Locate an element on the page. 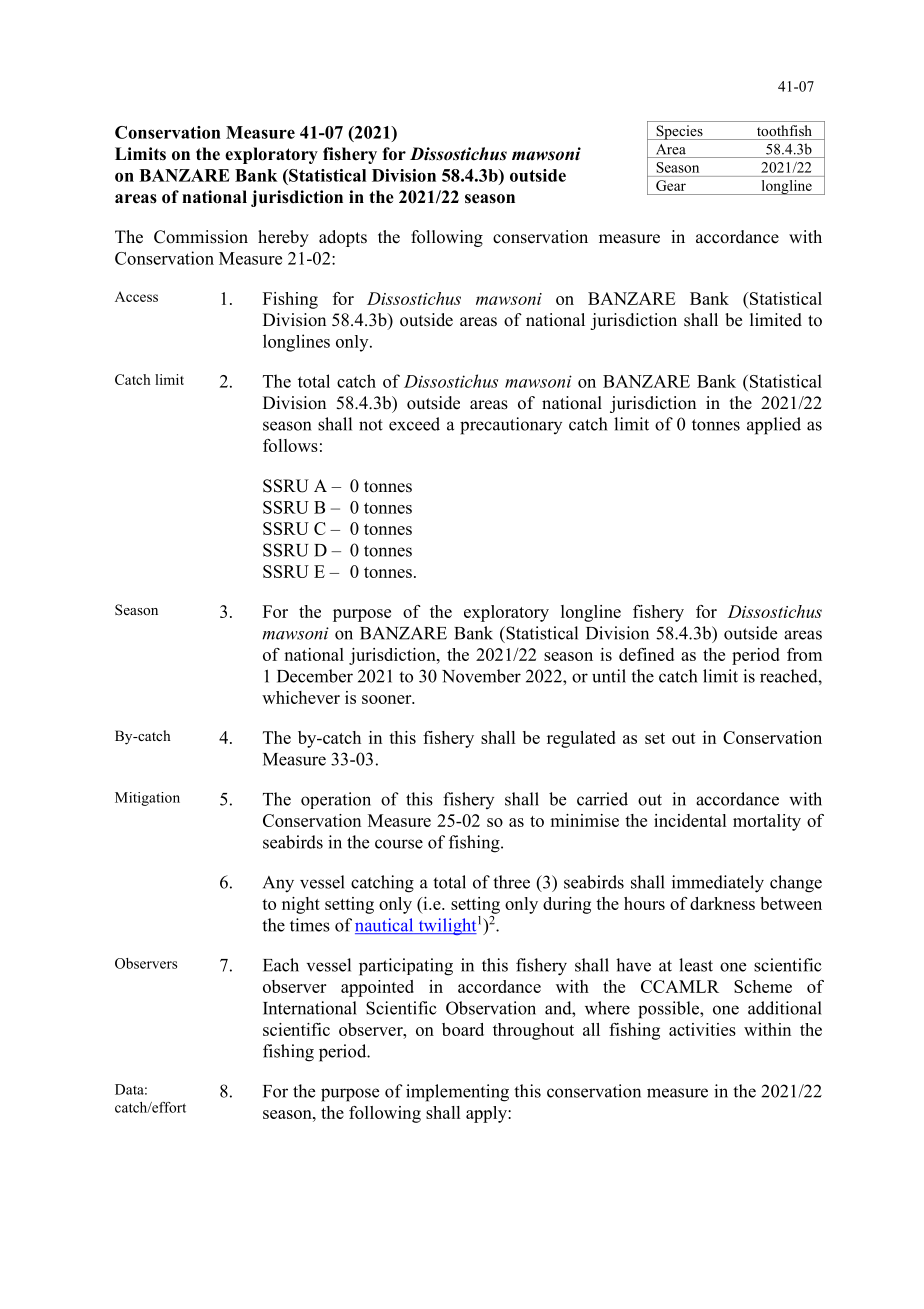 The height and width of the page is (1309, 924). three is located at coordinates (511, 882).
